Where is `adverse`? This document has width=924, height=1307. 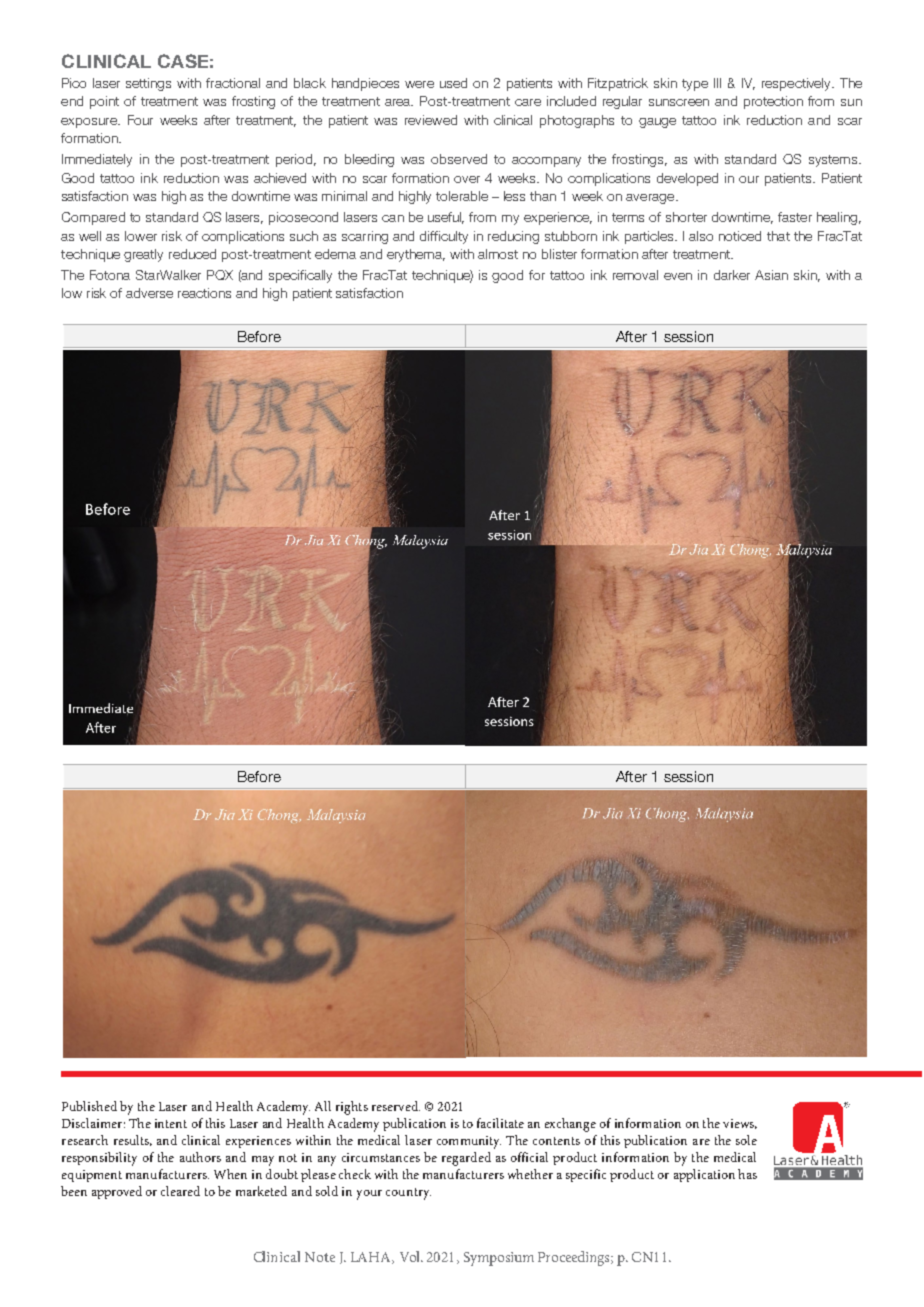 adverse is located at coordinates (149, 293).
